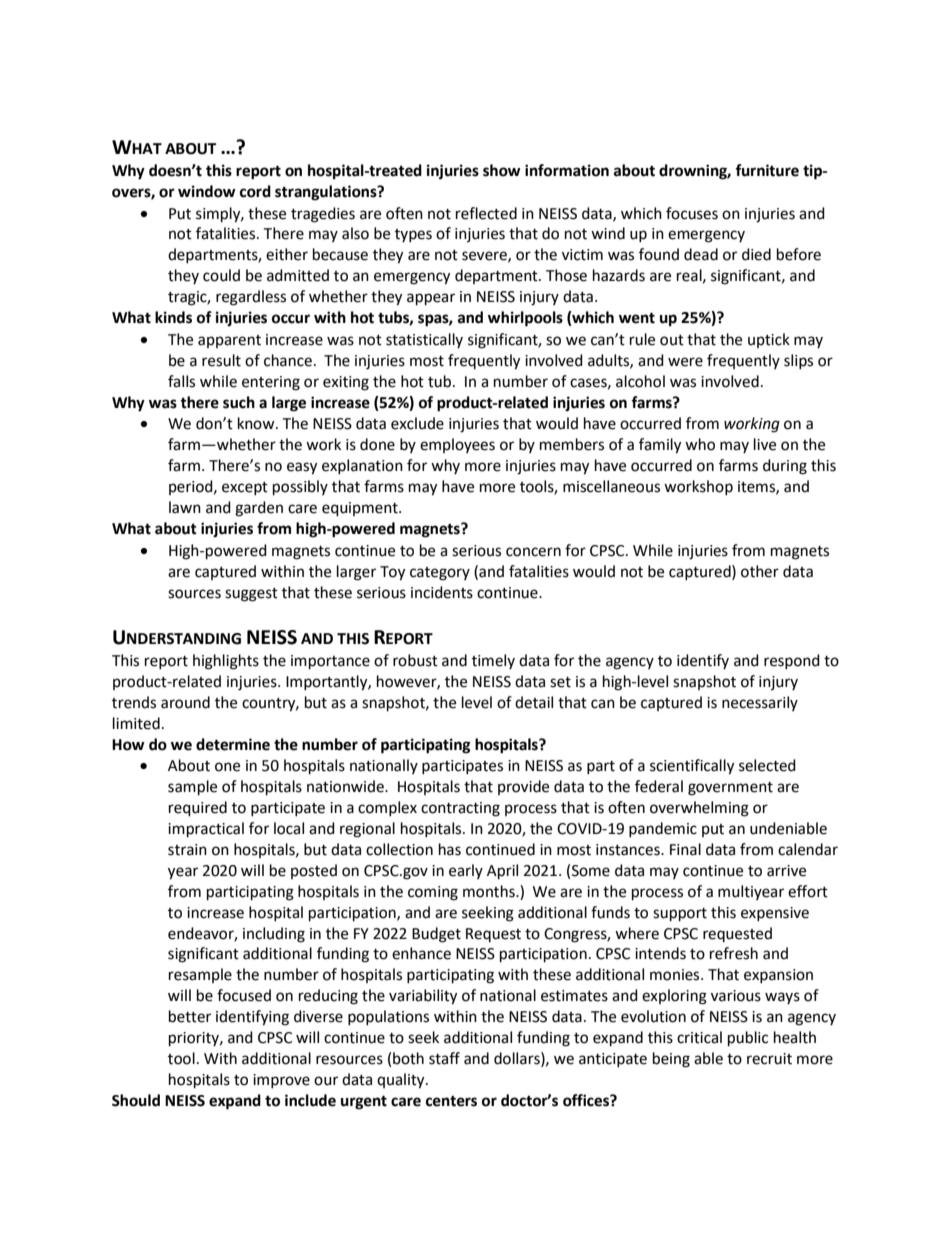 The height and width of the screenshot is (1233, 952). I want to click on has, so click(450, 849).
